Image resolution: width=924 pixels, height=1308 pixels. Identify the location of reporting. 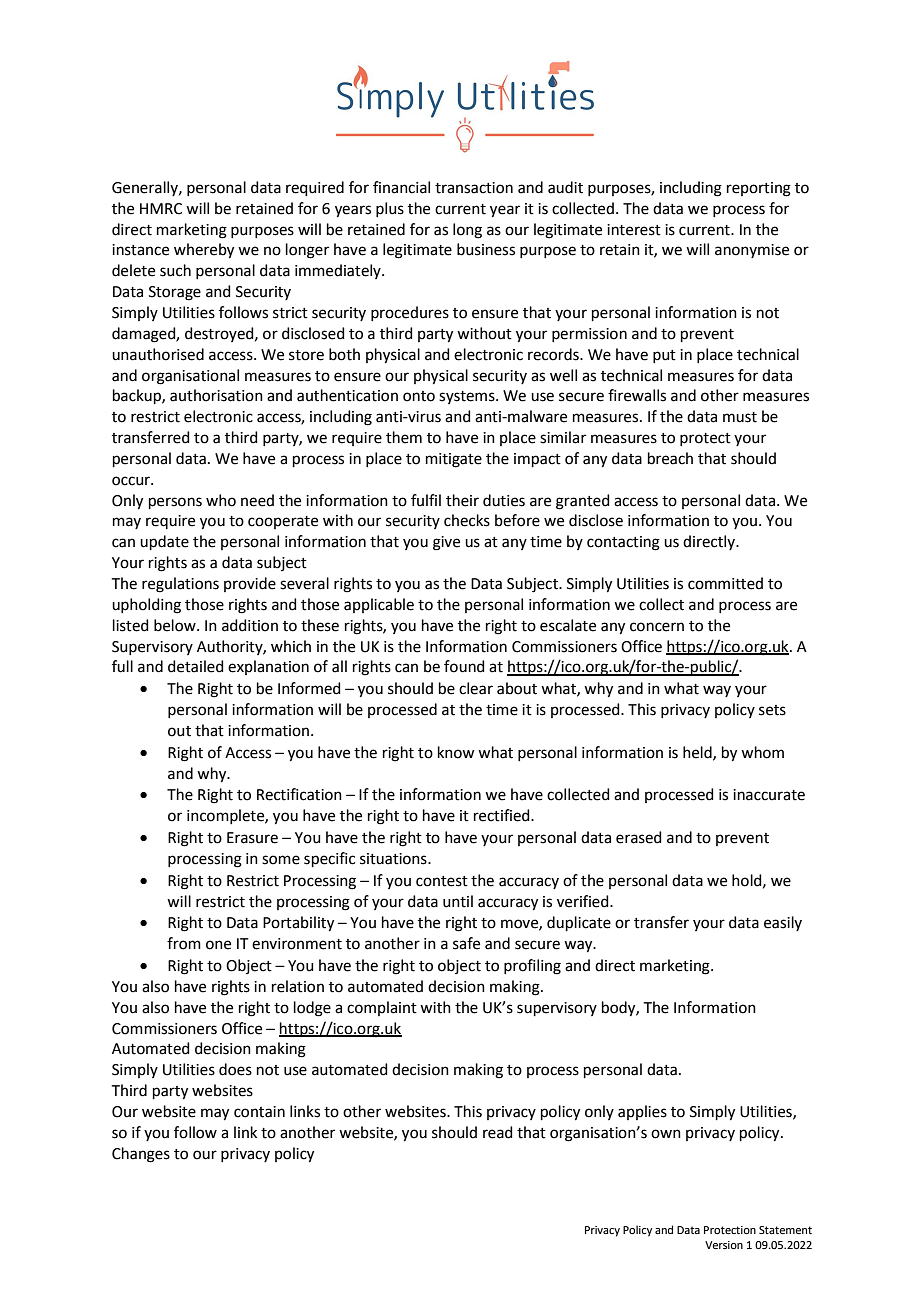
(759, 189).
